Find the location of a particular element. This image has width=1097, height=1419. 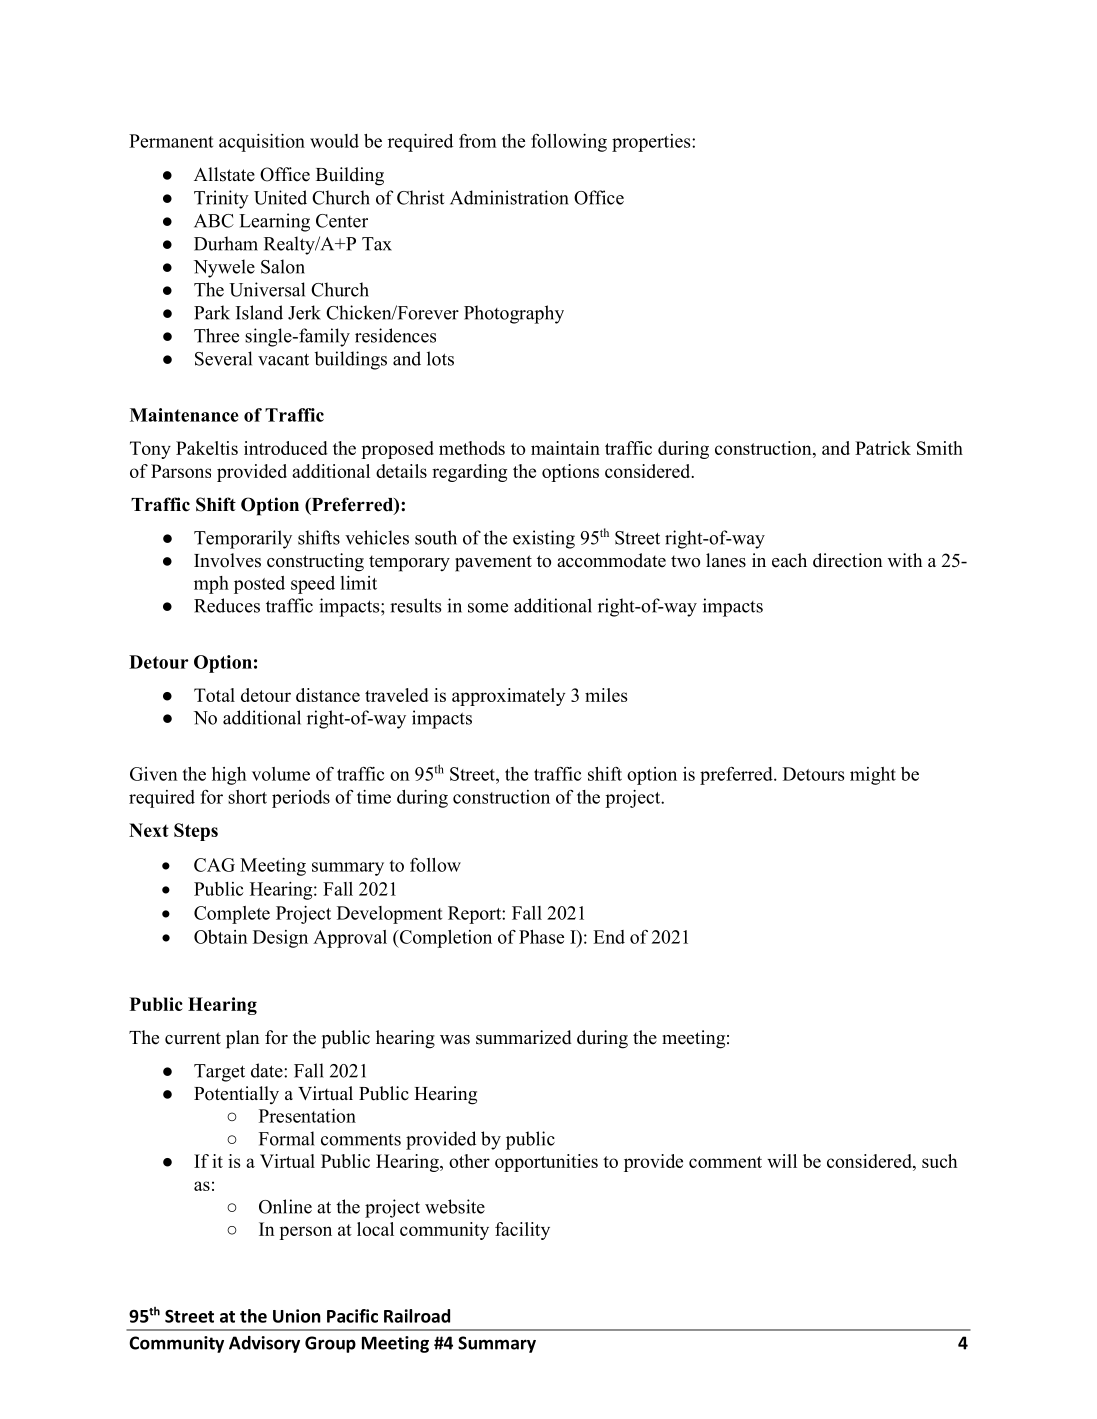

Obtain is located at coordinates (221, 937).
